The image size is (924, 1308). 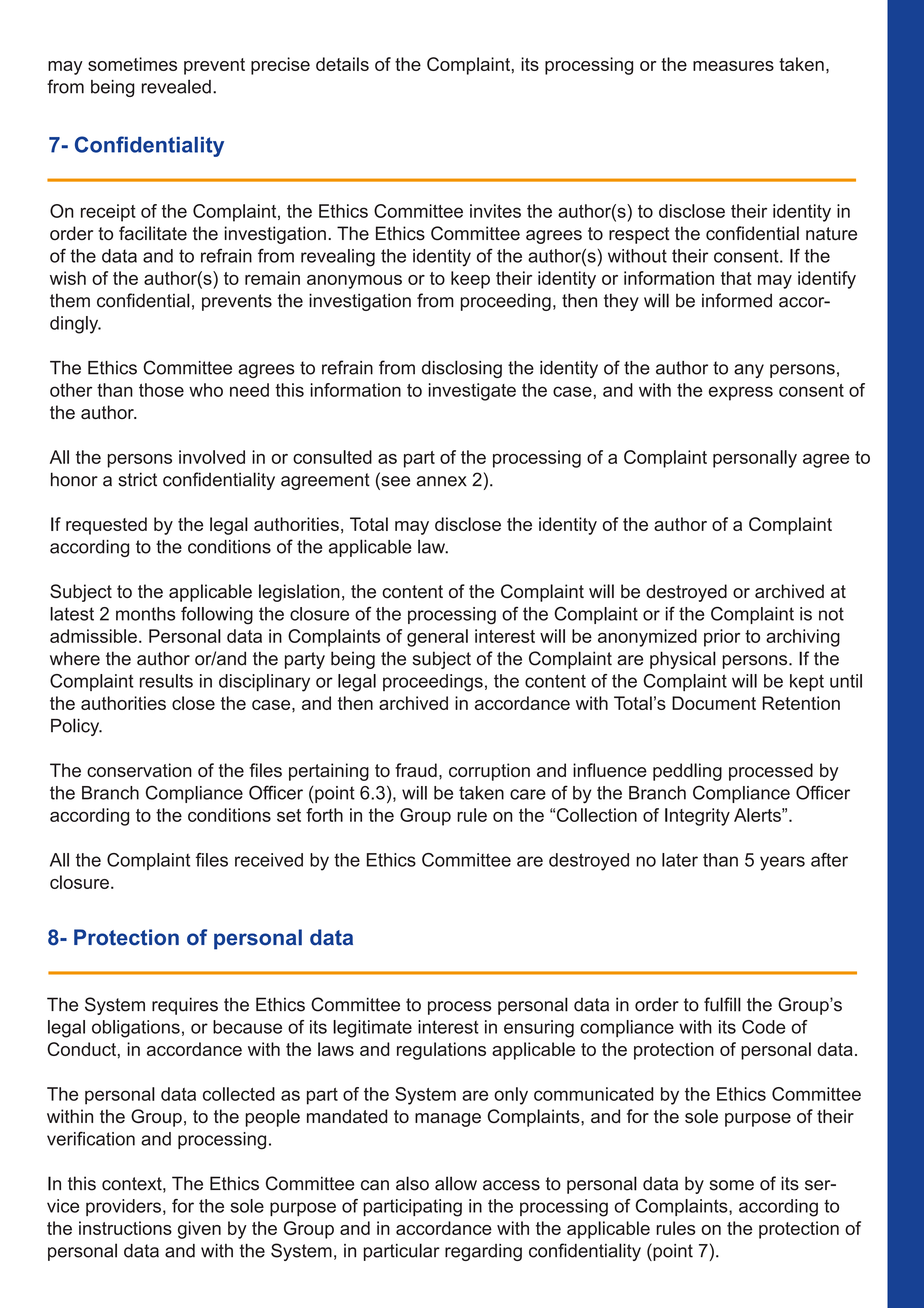 What do you see at coordinates (733, 66) in the screenshot?
I see `measures` at bounding box center [733, 66].
